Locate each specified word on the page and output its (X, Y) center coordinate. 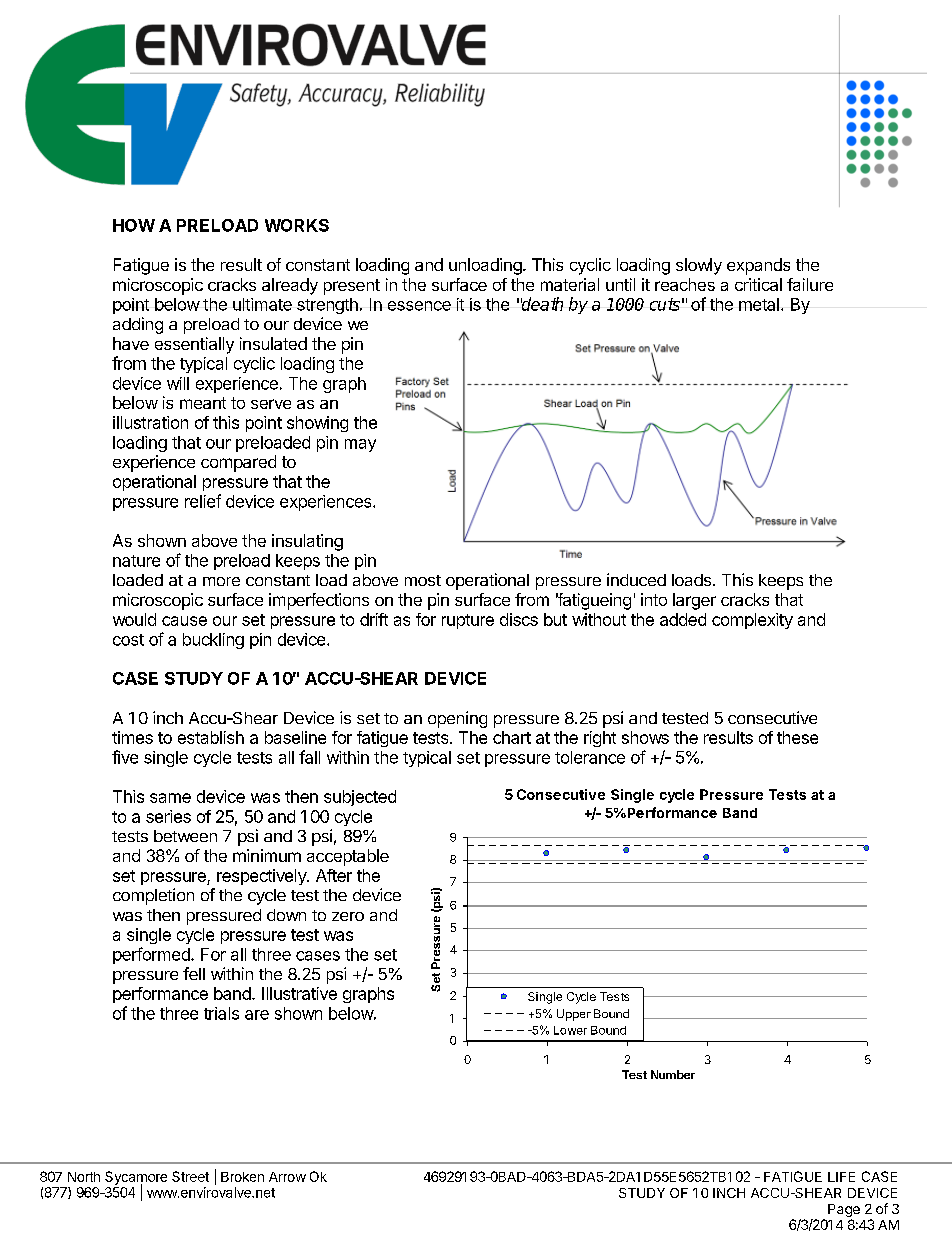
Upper (574, 1015)
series (168, 816)
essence (419, 306)
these (797, 737)
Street (190, 1176)
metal (759, 304)
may (360, 445)
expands (758, 266)
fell (194, 973)
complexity (752, 621)
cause (184, 621)
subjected (360, 798)
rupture (468, 621)
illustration (150, 422)
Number (673, 1074)
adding (138, 325)
